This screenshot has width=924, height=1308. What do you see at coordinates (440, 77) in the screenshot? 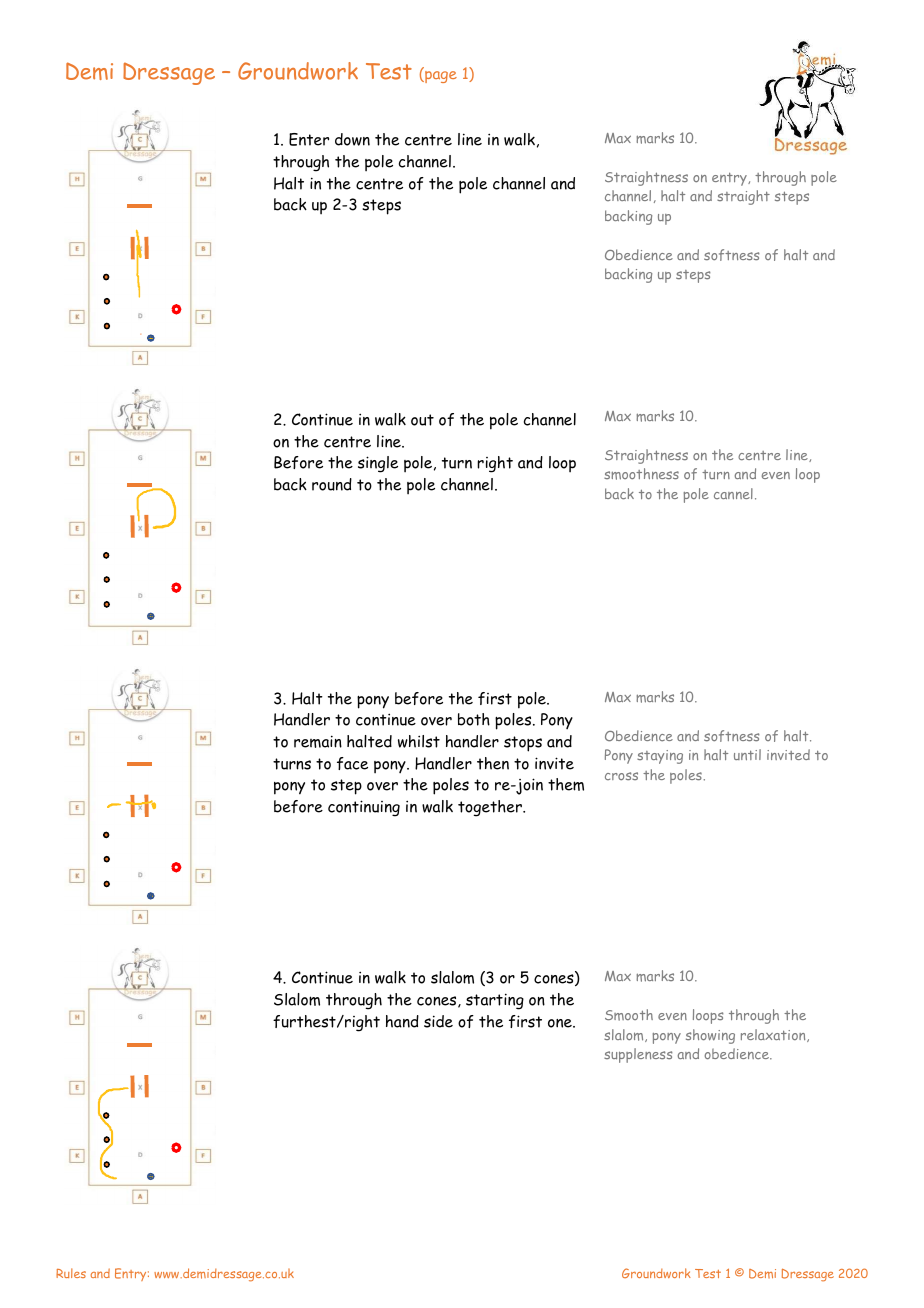
I see `page` at bounding box center [440, 77].
